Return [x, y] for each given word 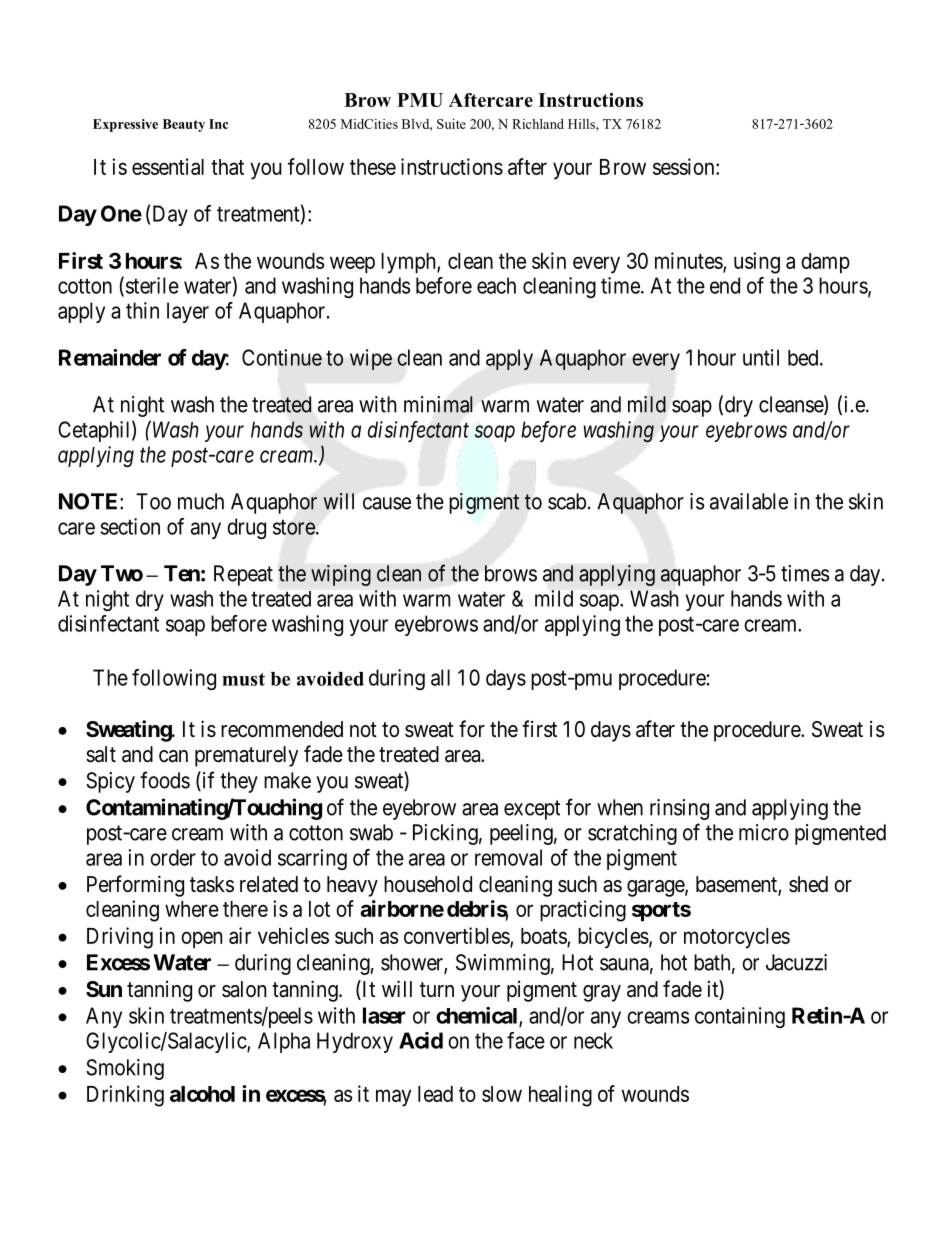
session [685, 166]
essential [168, 166]
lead [435, 1094]
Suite [451, 124]
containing [740, 1017]
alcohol [202, 1094]
